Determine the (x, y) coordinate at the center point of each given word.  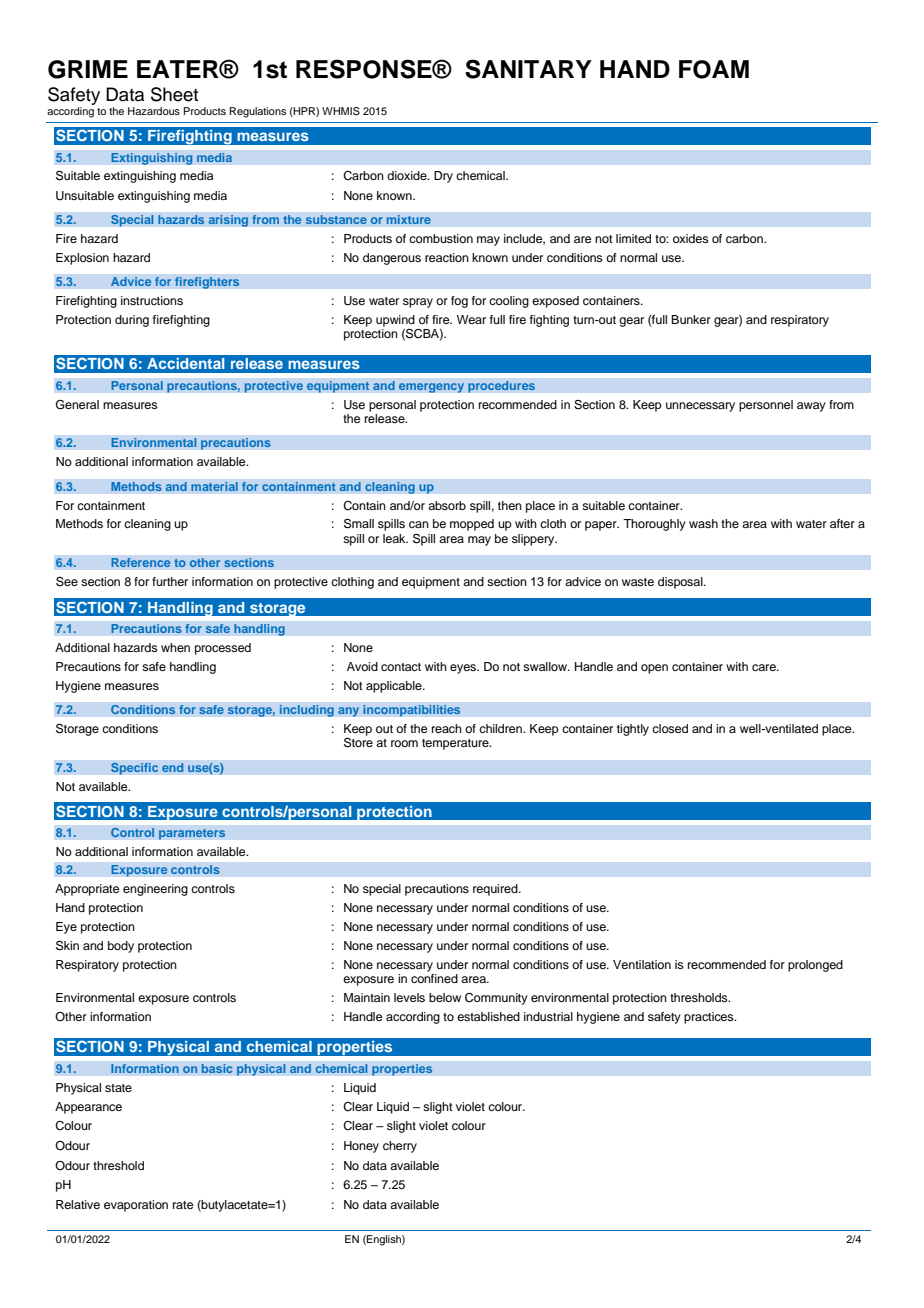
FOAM (714, 69)
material (214, 487)
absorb (447, 505)
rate (183, 1205)
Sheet (174, 94)
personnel (766, 406)
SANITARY (528, 69)
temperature (456, 744)
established (488, 1016)
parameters (192, 834)
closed (670, 728)
